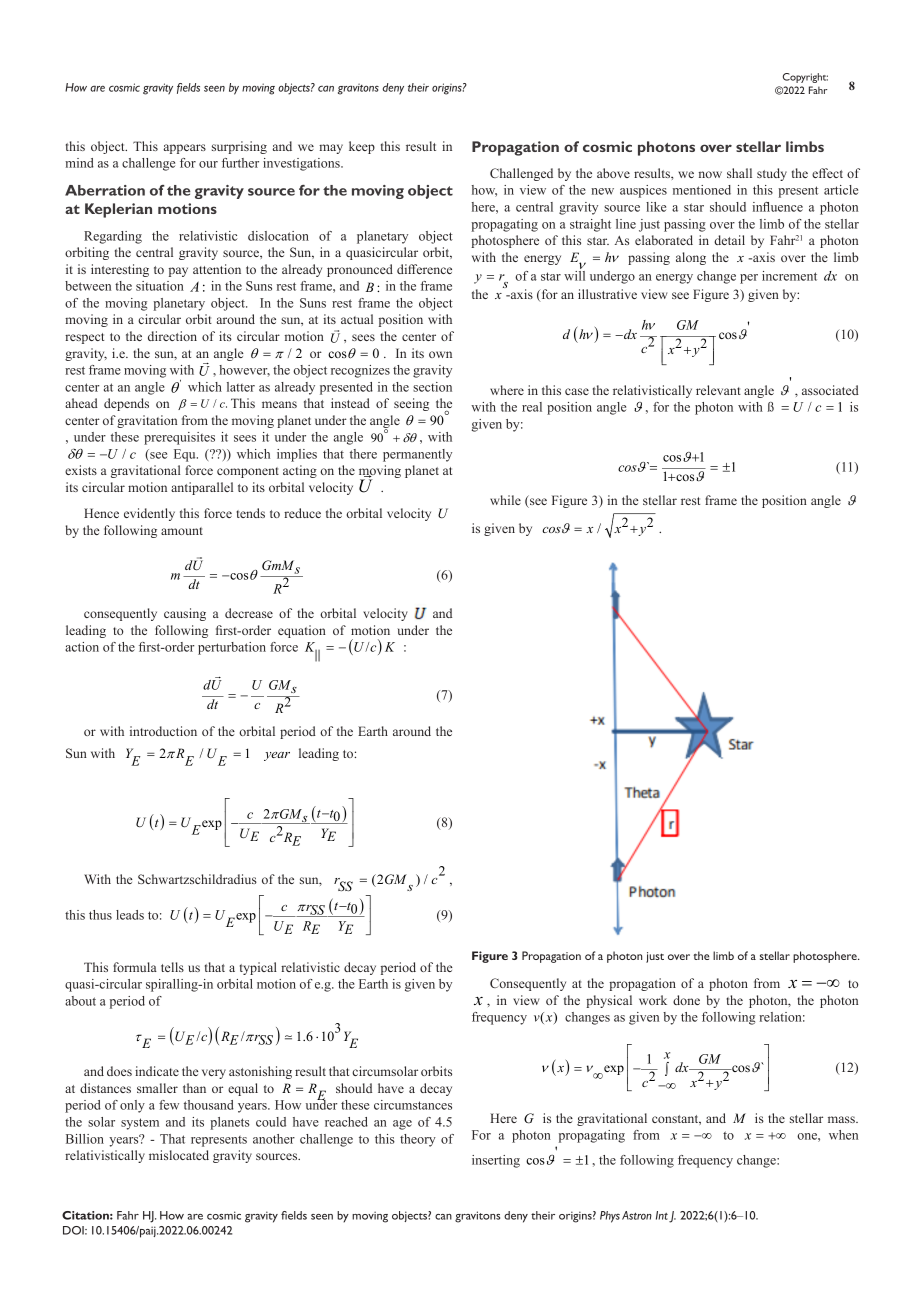  I want to click on typical, so click(258, 968).
